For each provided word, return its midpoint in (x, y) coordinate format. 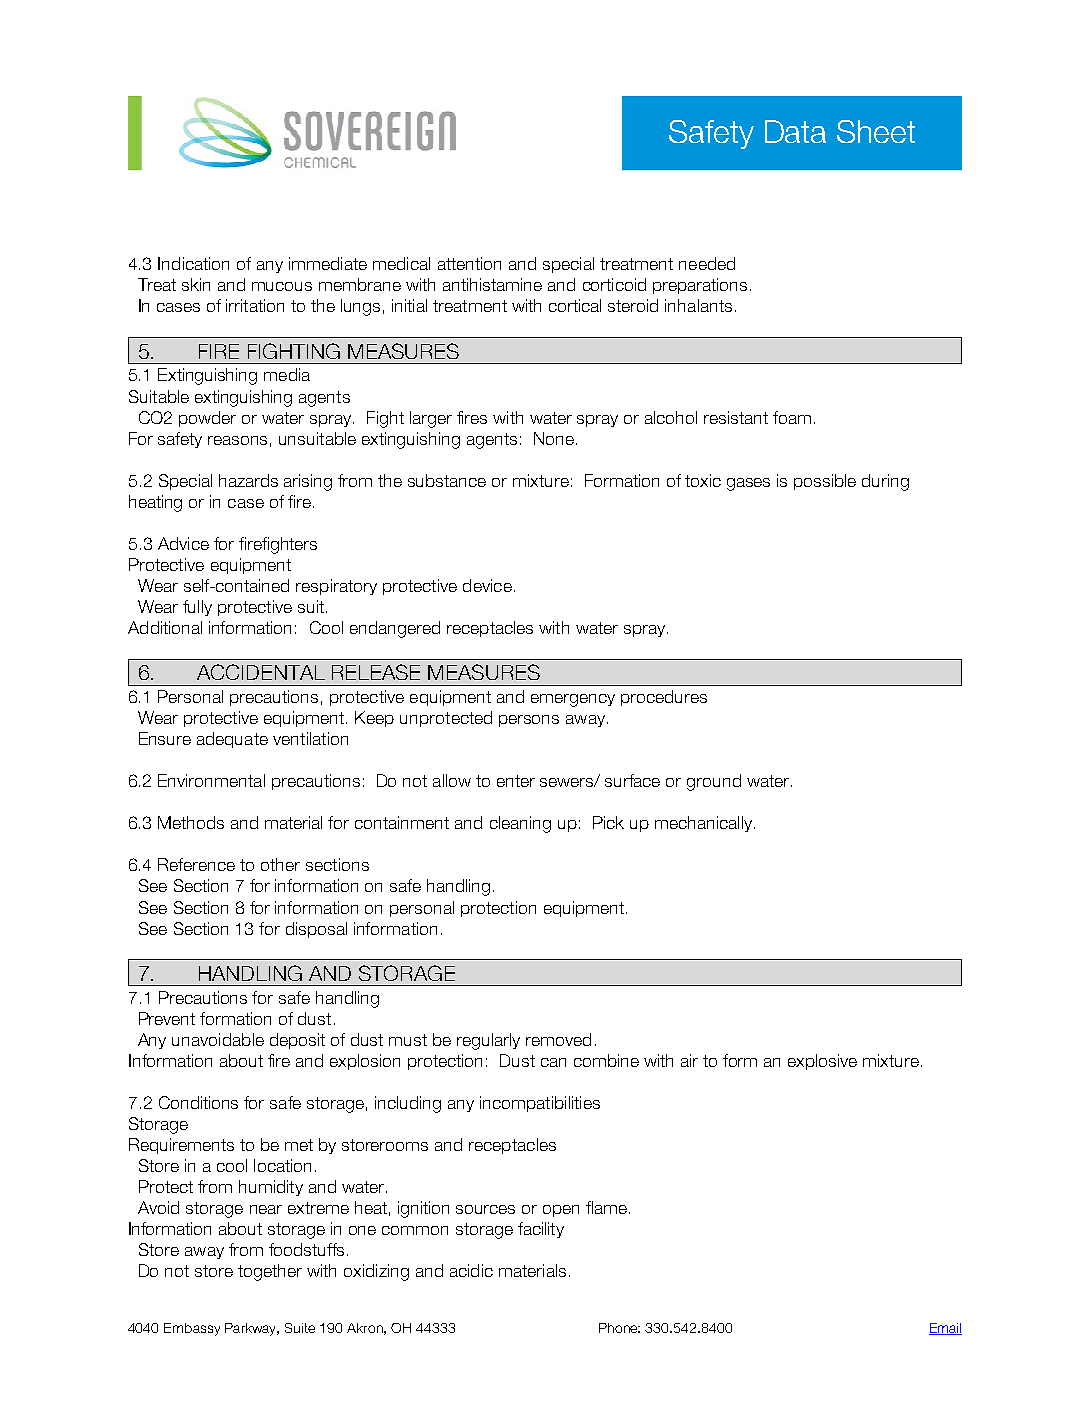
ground (714, 782)
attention (469, 263)
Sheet (876, 131)
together (270, 1272)
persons (529, 721)
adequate (232, 740)
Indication (193, 263)
